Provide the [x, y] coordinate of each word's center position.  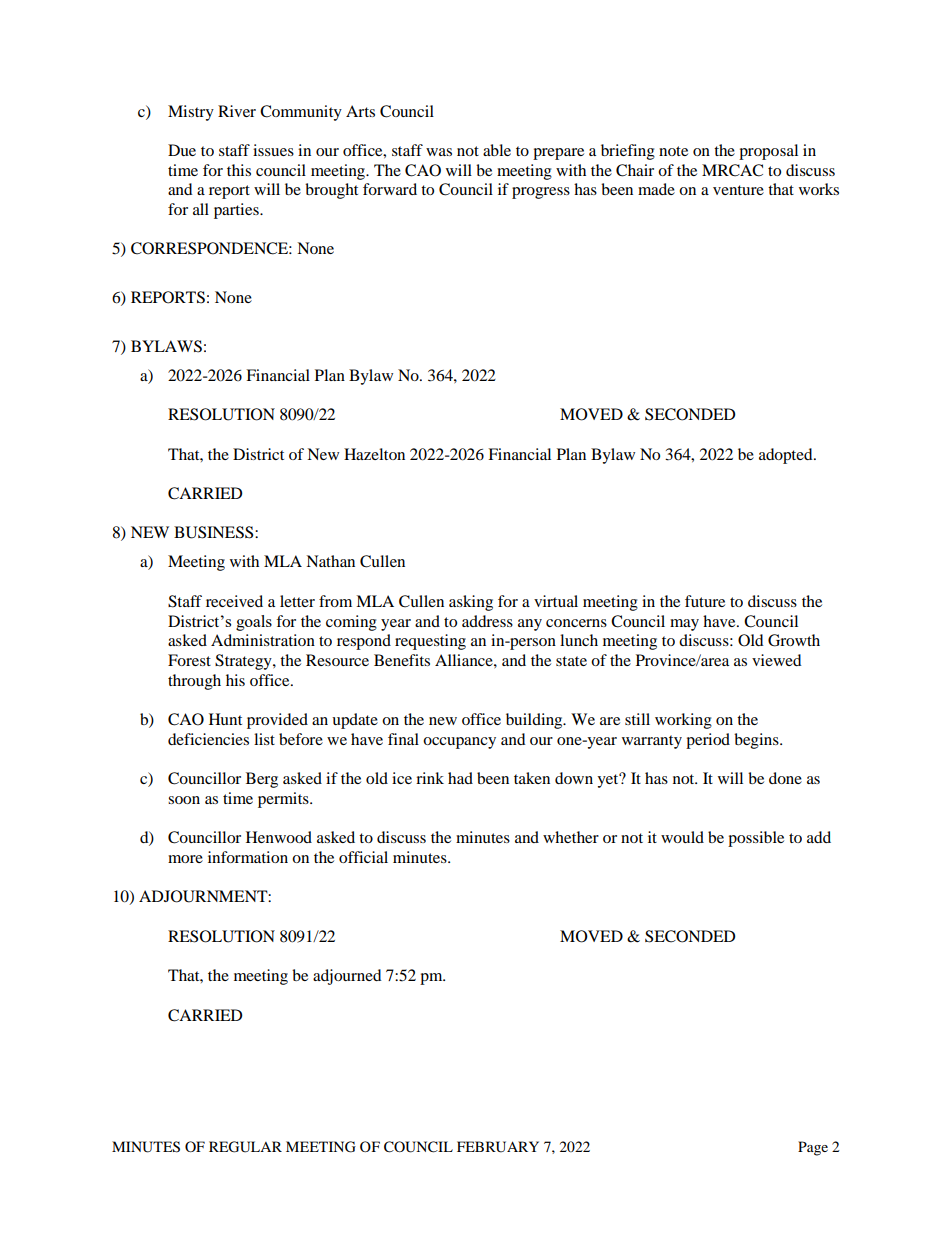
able [497, 150]
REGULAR [245, 1147]
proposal [768, 152]
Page [813, 1148]
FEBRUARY [498, 1147]
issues [273, 150]
